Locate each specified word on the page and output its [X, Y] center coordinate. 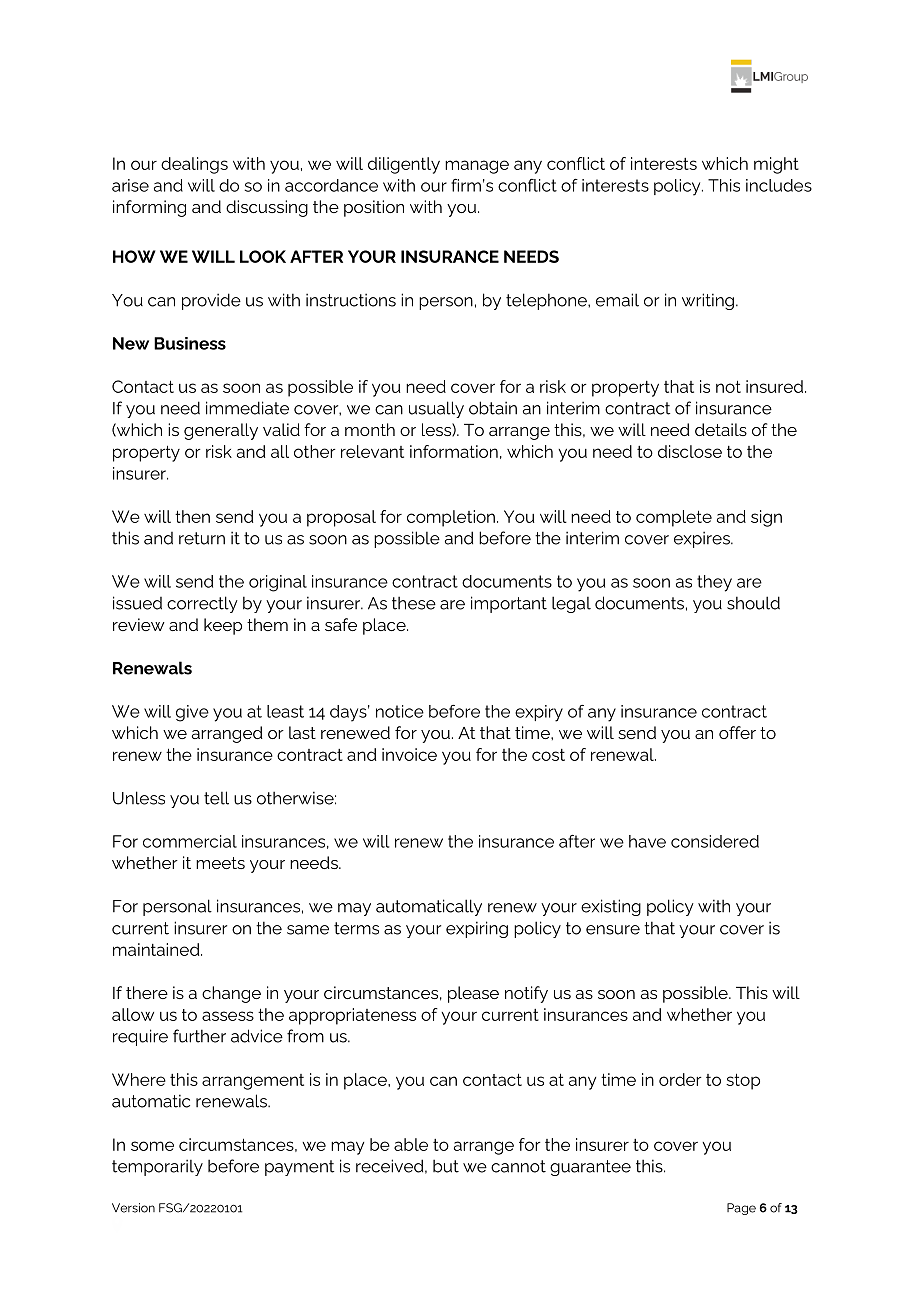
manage [477, 167]
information [454, 451]
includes [779, 185]
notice [400, 711]
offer [737, 732]
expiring [477, 929]
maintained [157, 949]
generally [221, 431]
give [192, 713]
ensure [613, 930]
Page [741, 1209]
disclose [690, 451]
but [446, 1166]
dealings [194, 165]
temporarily [157, 1167]
